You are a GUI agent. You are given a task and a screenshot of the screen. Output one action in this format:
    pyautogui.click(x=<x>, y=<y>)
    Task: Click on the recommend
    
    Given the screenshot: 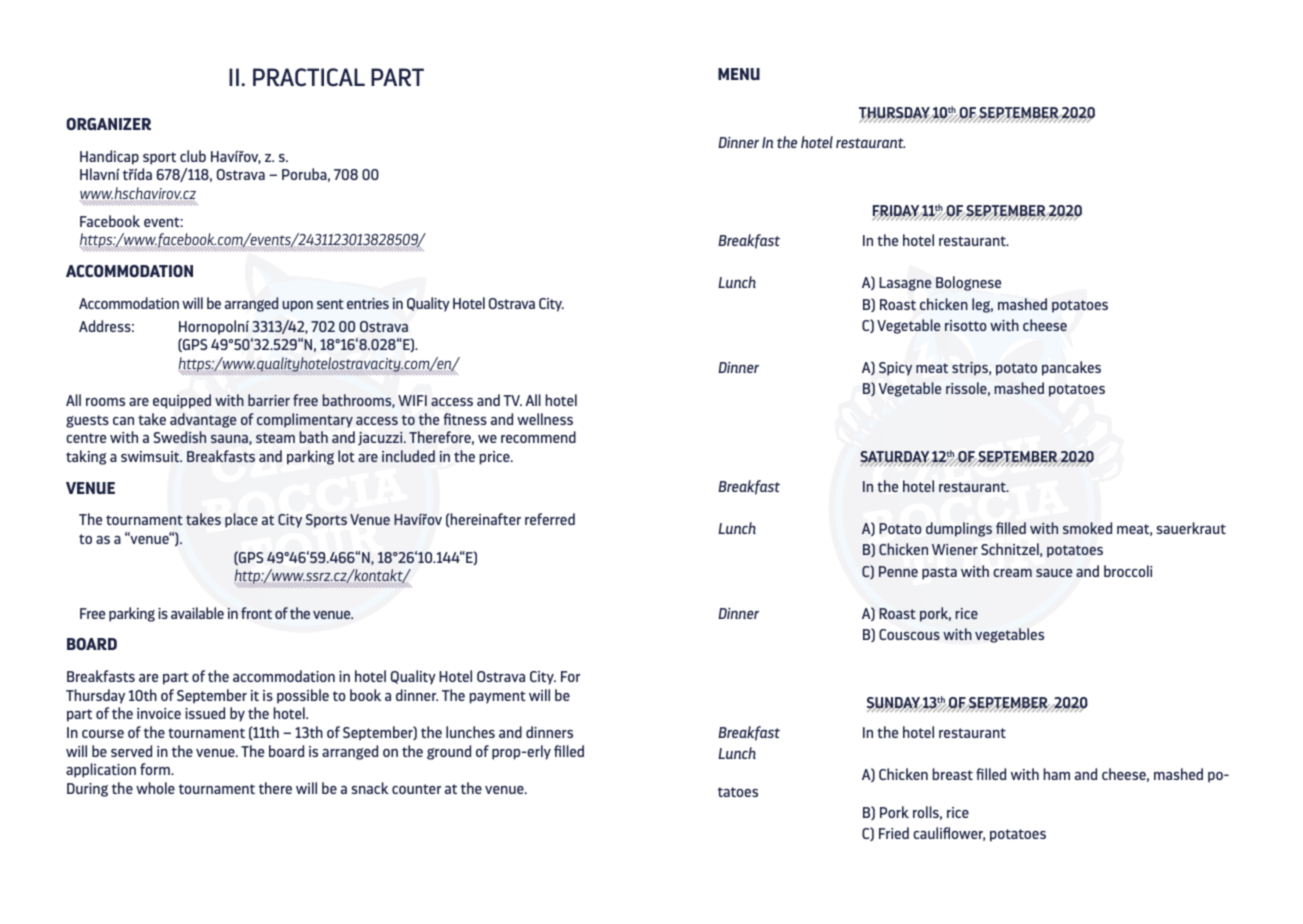 What is the action you would take?
    pyautogui.click(x=538, y=437)
